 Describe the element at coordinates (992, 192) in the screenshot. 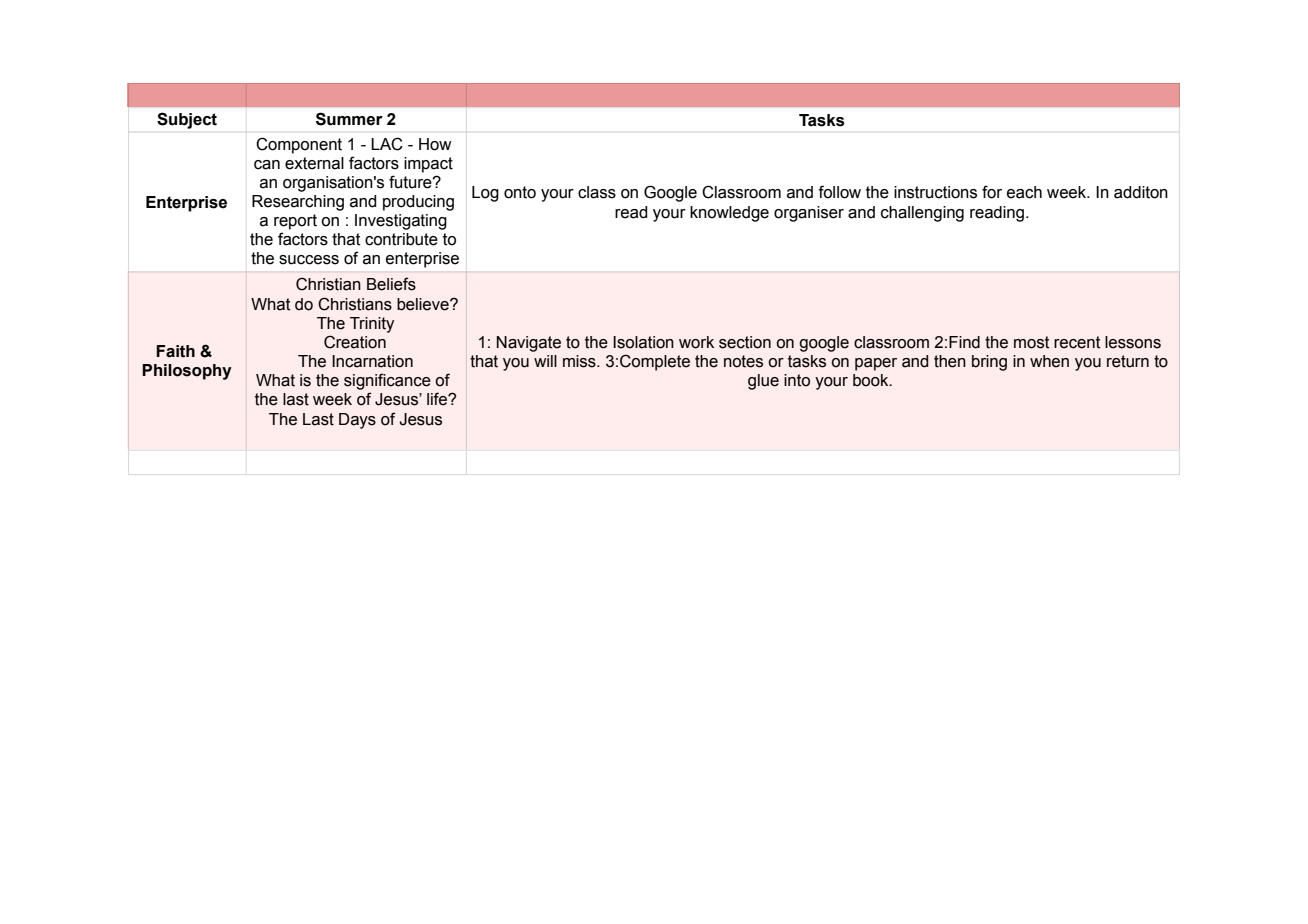

I see `for` at that location.
